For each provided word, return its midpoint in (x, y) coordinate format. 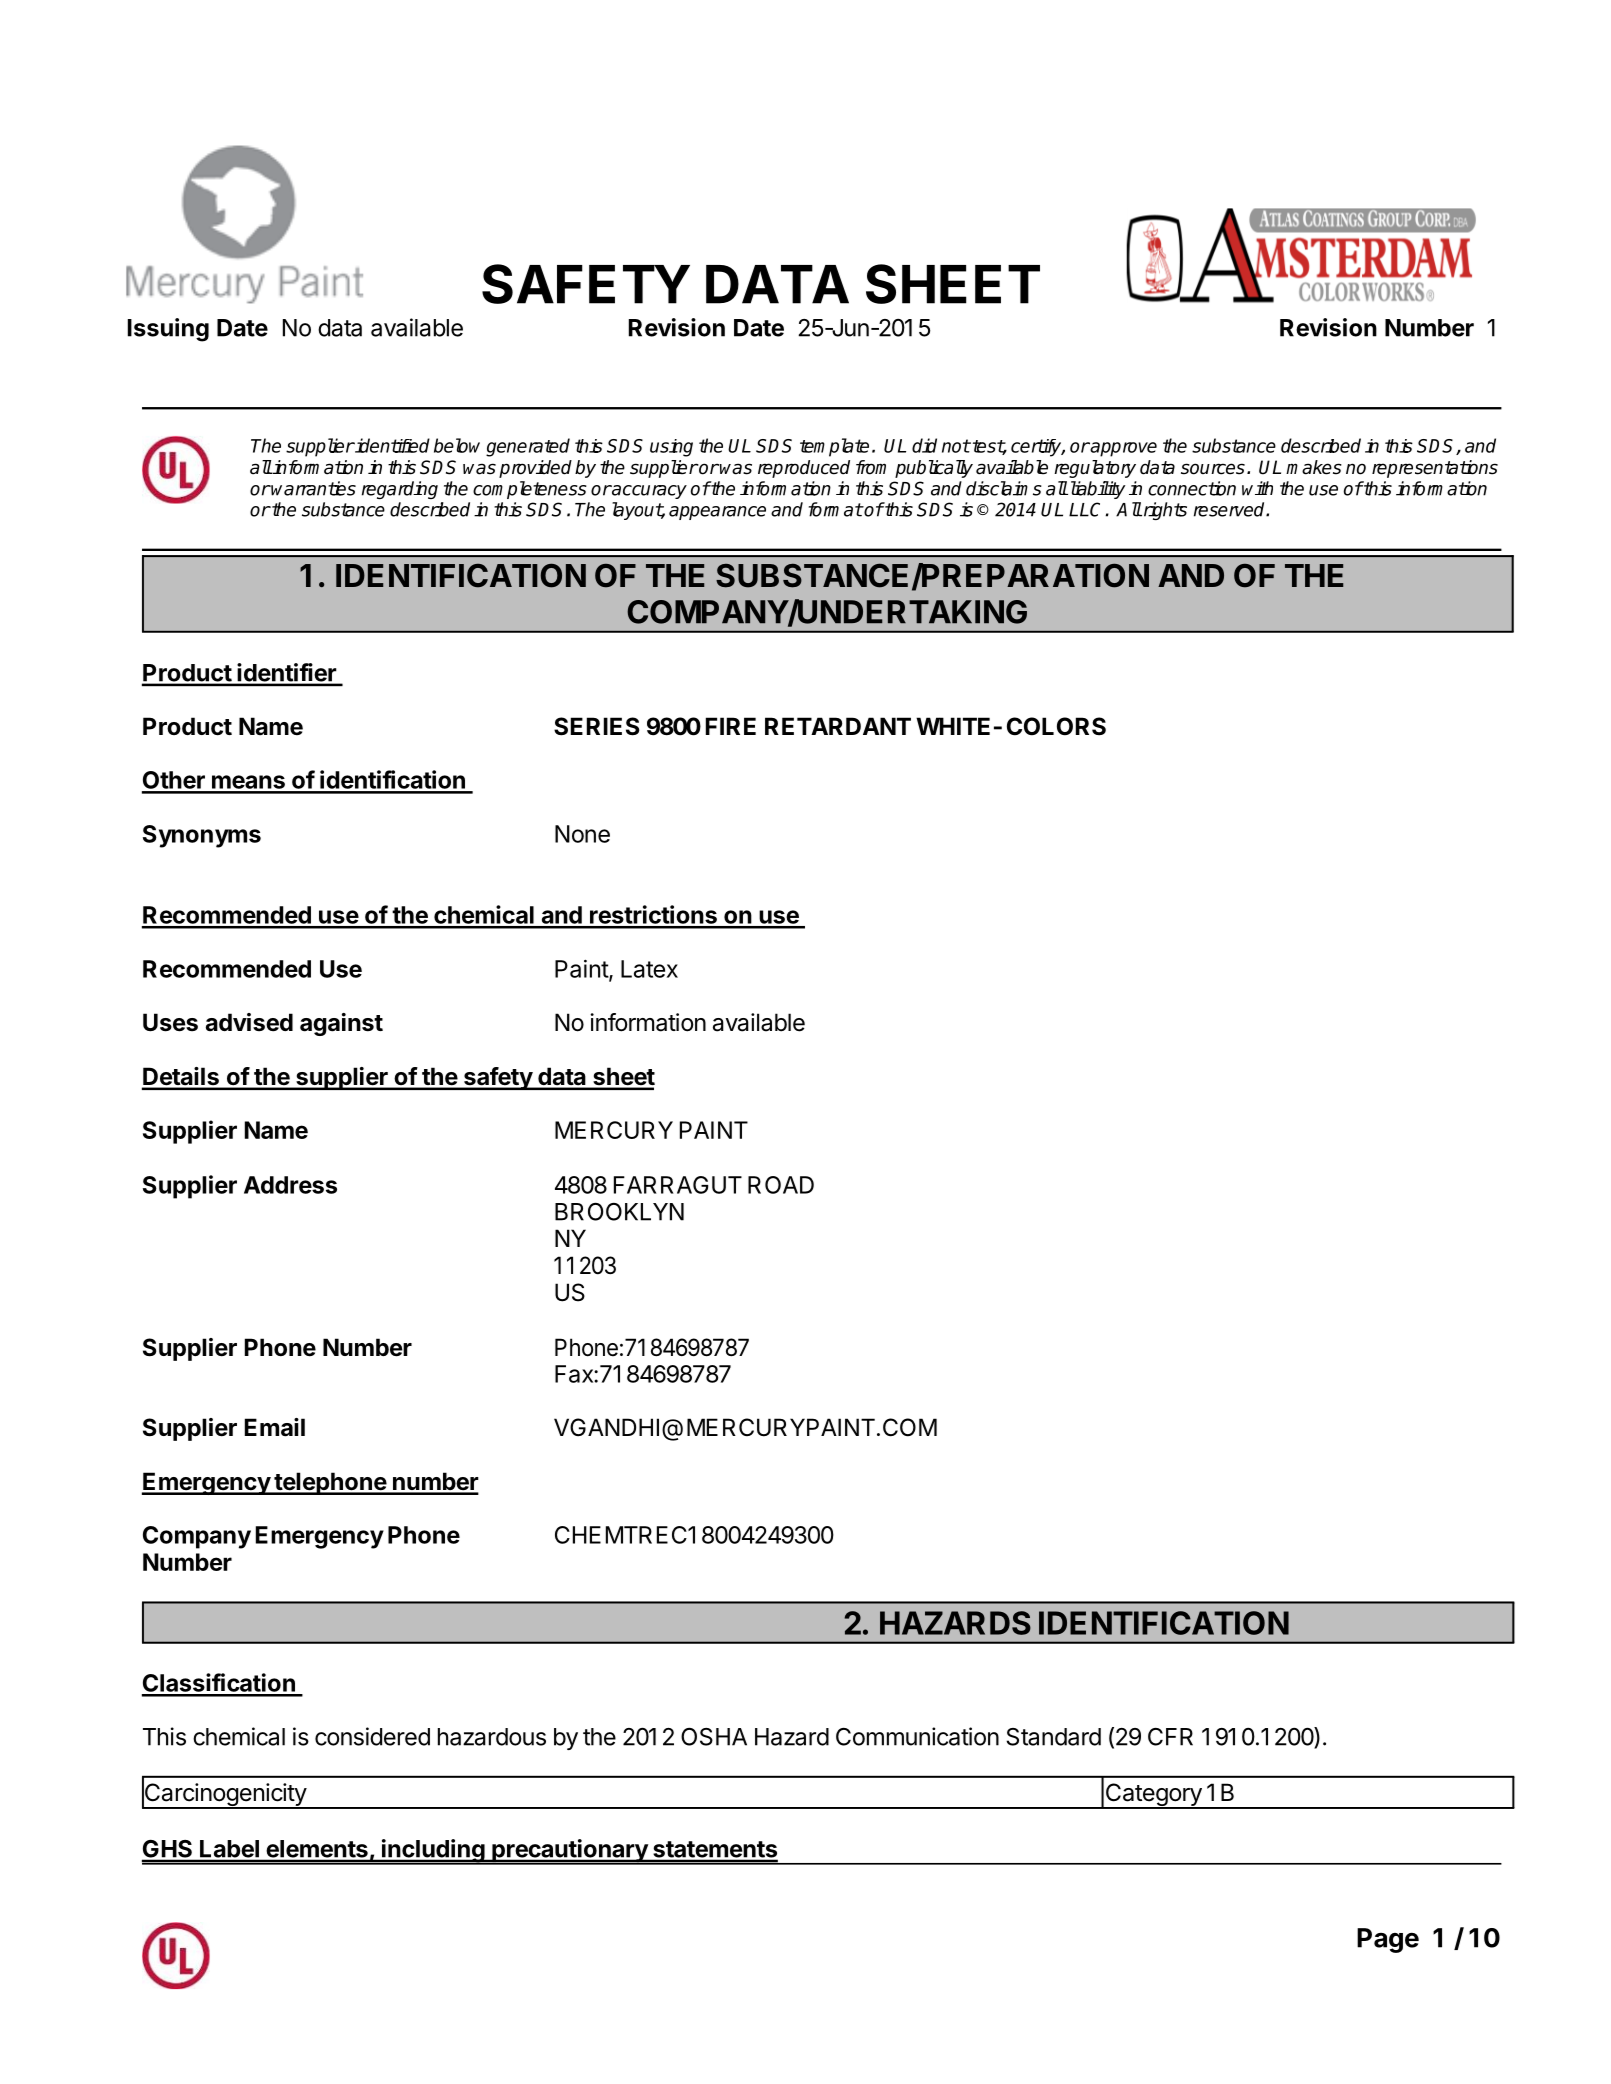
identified (391, 445)
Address (290, 1185)
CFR (1170, 1737)
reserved (1230, 509)
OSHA (714, 1737)
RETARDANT (838, 726)
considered (372, 1736)
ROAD (781, 1185)
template (834, 447)
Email (275, 1427)
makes (1314, 467)
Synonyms (202, 836)
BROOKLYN (619, 1211)
